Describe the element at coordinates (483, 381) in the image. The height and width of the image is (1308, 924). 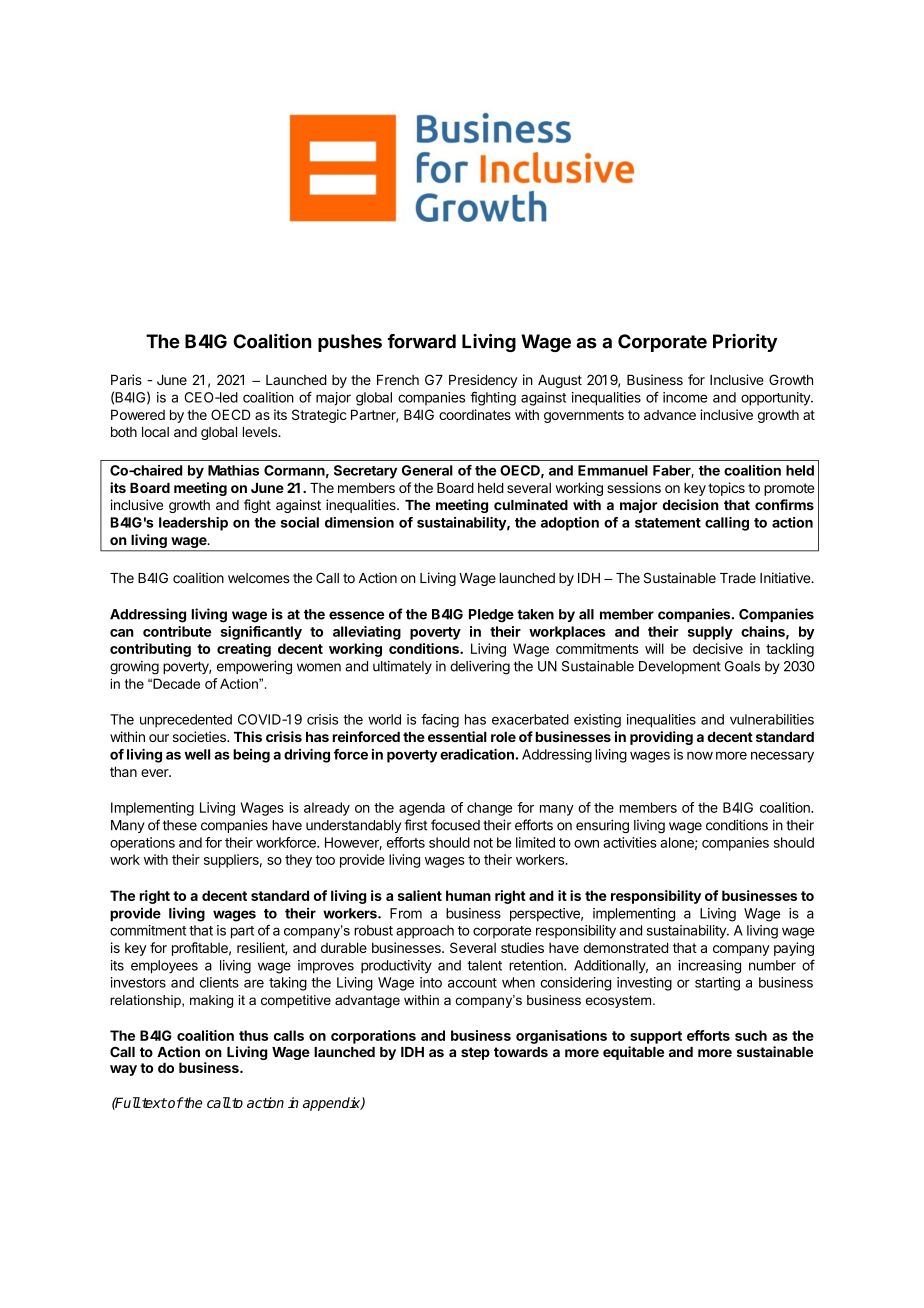
I see `Presidency` at that location.
